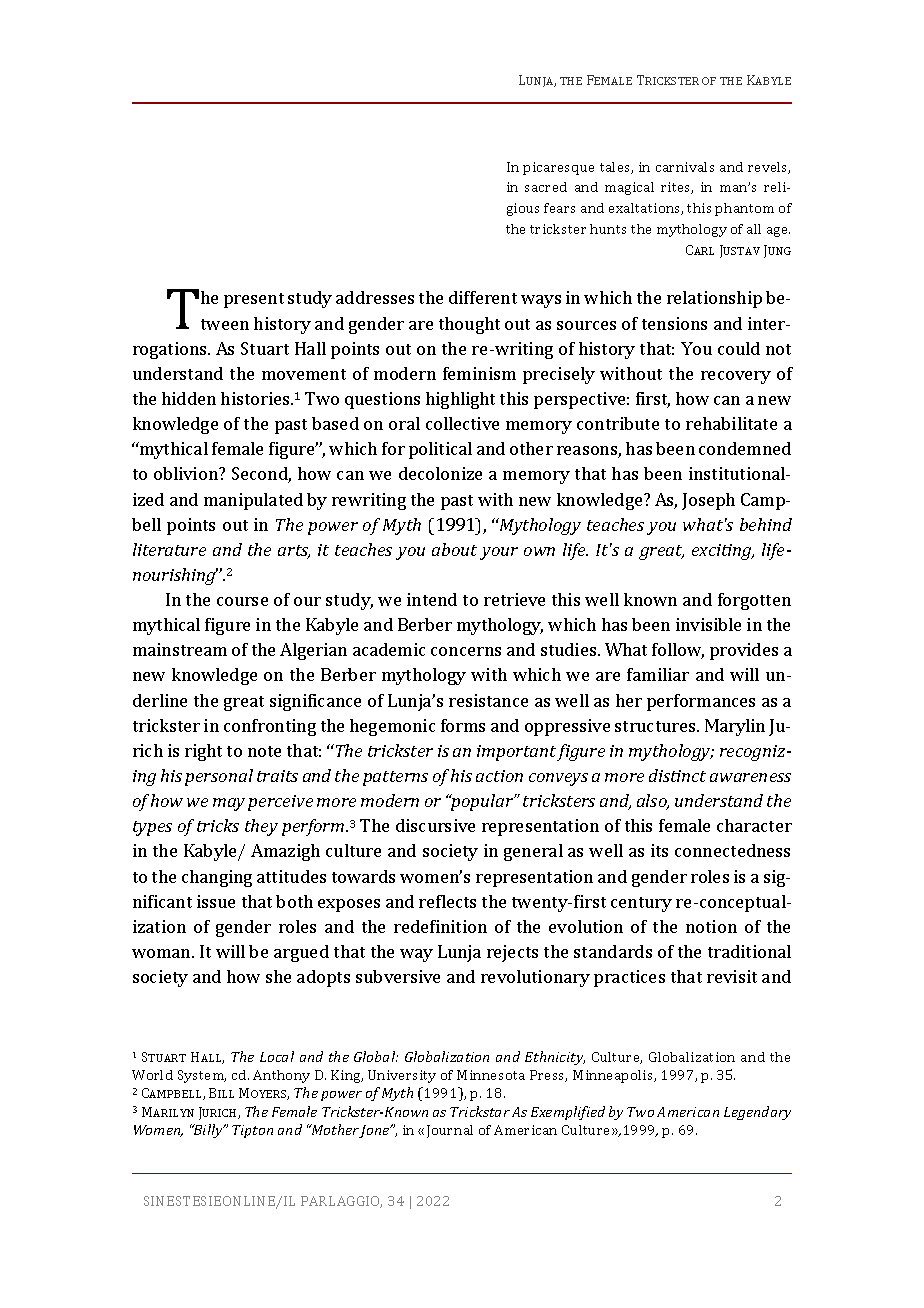 The width and height of the screenshot is (924, 1308). I want to click on carnivals, so click(685, 167).
